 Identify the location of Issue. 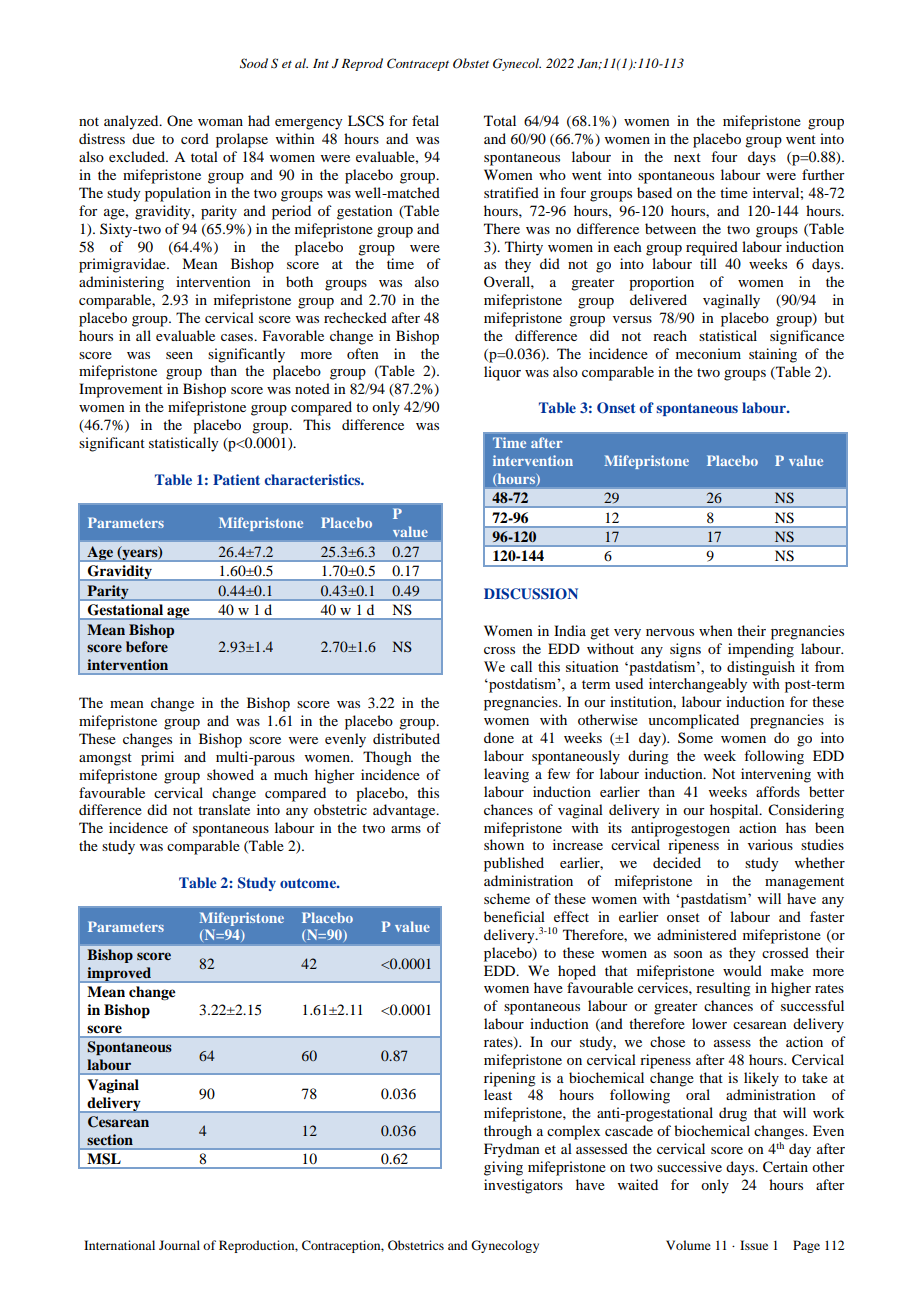
(754, 1245).
